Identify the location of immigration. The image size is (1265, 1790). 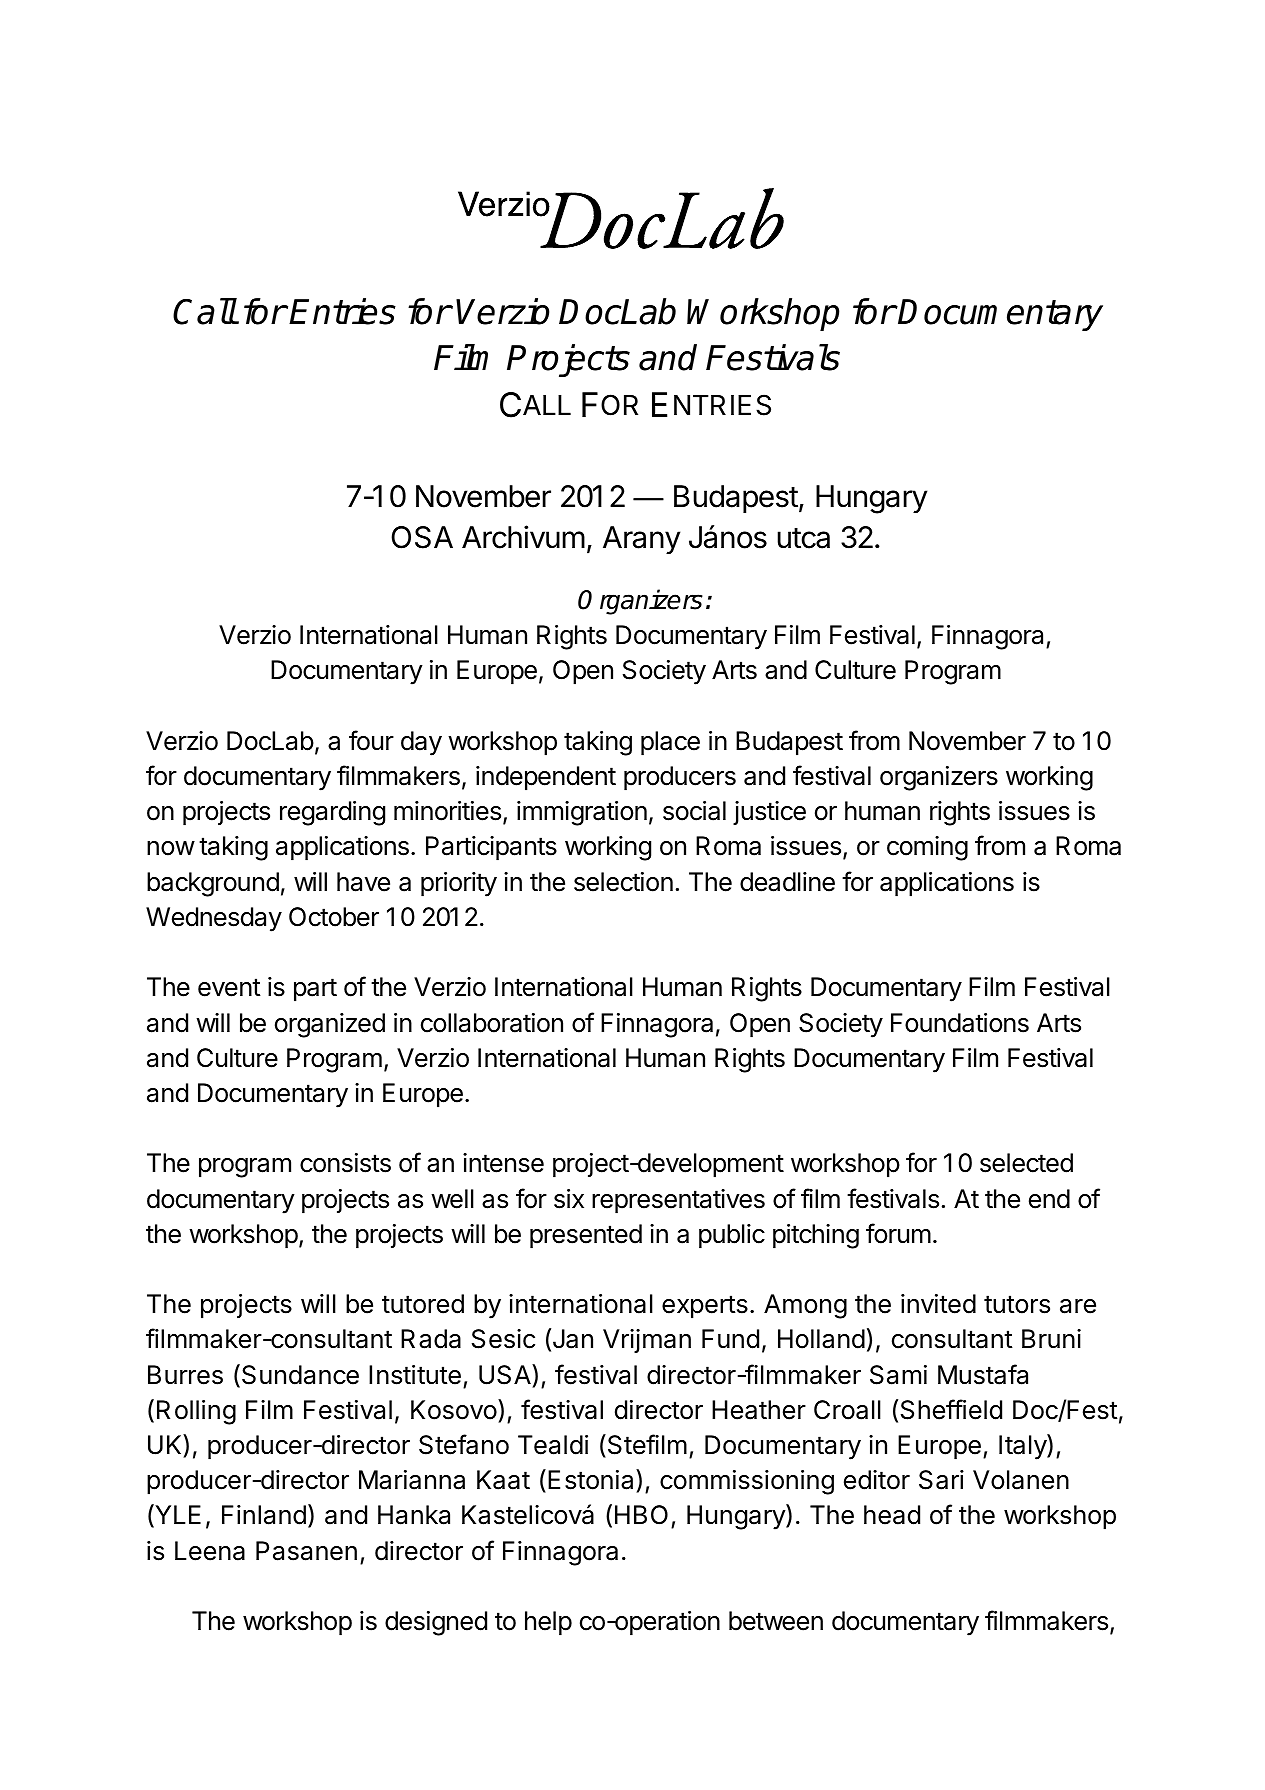
(582, 813).
